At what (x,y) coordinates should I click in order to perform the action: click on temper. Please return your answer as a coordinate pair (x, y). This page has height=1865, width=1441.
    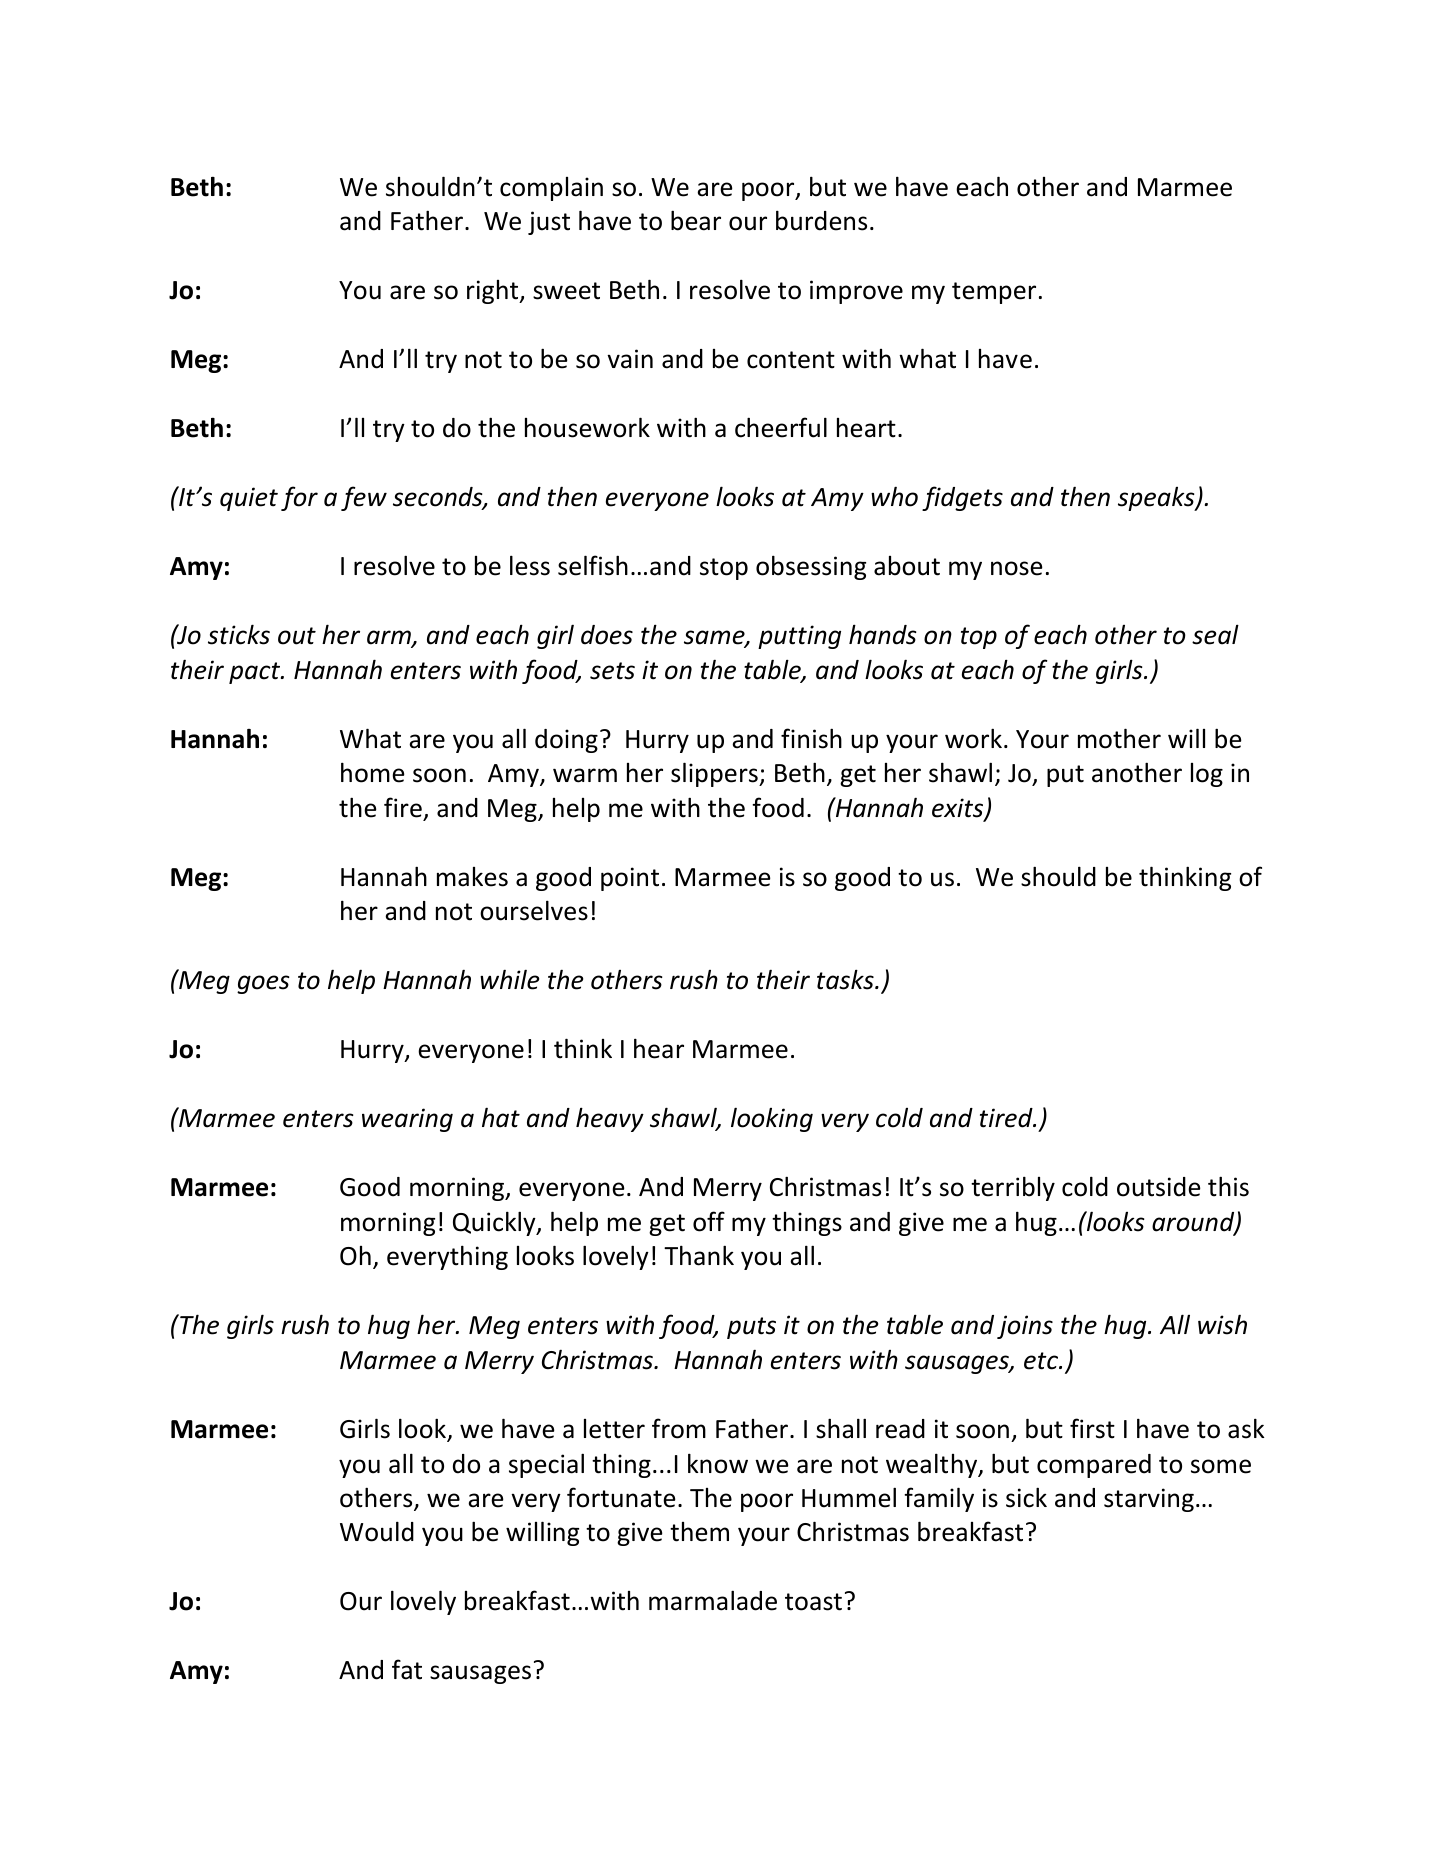
    Looking at the image, I should click on (994, 293).
